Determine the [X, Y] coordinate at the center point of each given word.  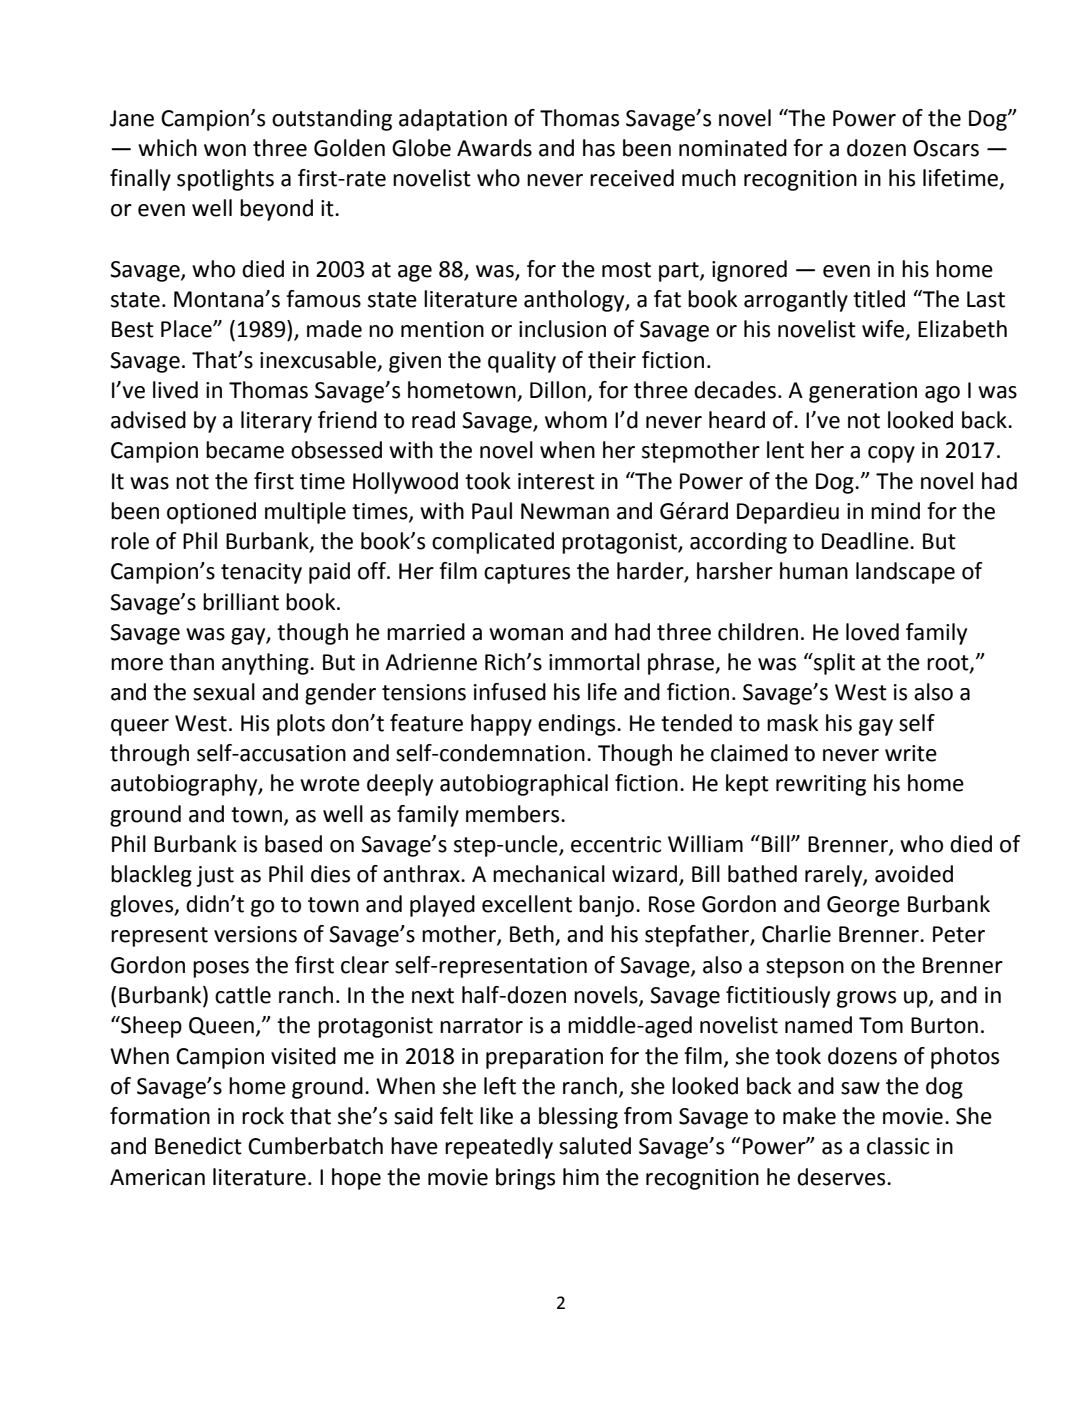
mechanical [549, 874]
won [225, 150]
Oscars [946, 148]
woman [526, 634]
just [215, 876]
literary [276, 422]
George [863, 906]
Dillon [559, 391]
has [599, 148]
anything [266, 664]
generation [863, 392]
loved [872, 632]
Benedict [198, 1146]
